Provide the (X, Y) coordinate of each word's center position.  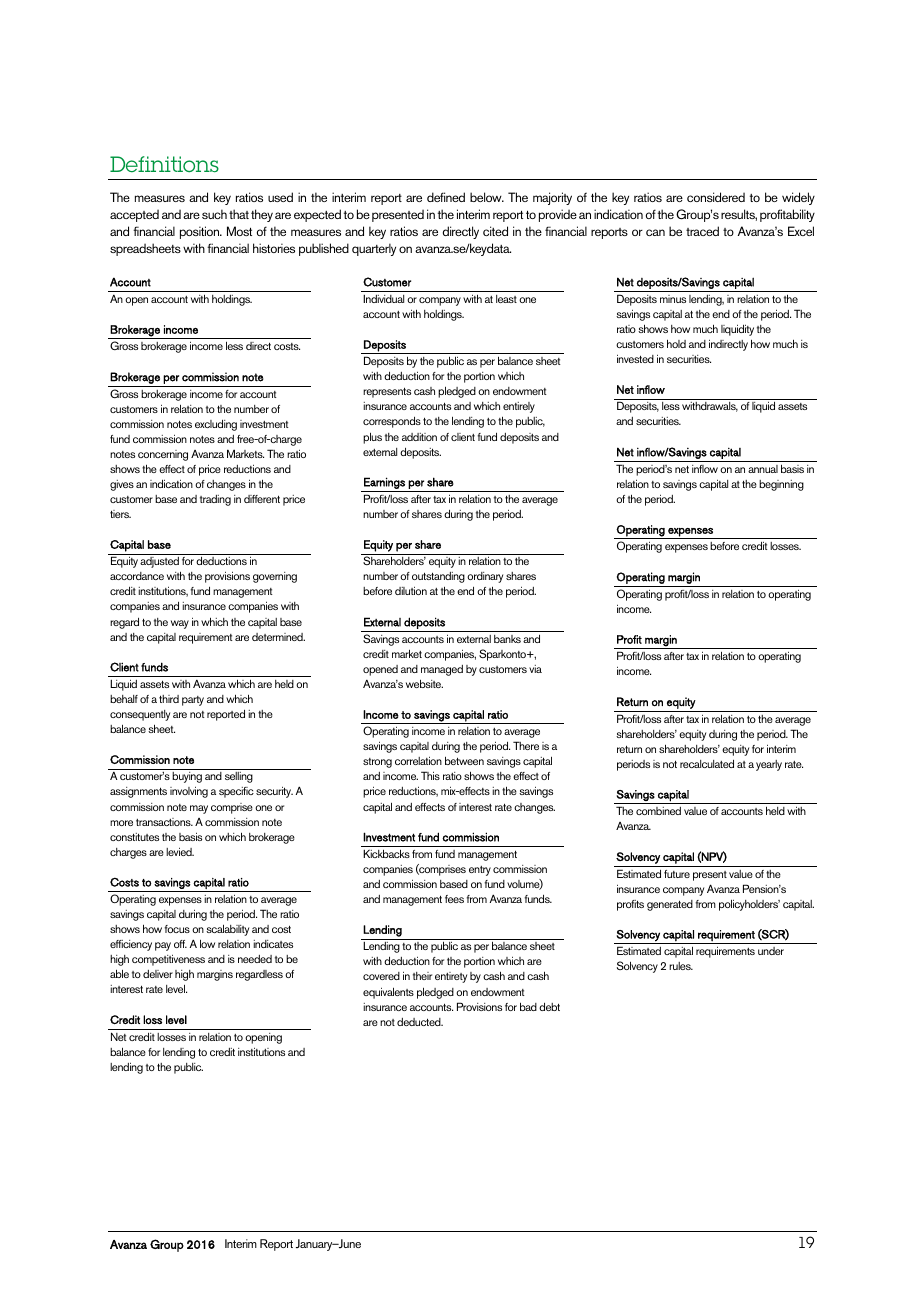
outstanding (438, 577)
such (214, 214)
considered (716, 197)
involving (189, 792)
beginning (781, 485)
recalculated (707, 763)
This (430, 775)
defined (446, 197)
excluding (216, 425)
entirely (519, 407)
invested (635, 358)
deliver (158, 974)
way (180, 624)
